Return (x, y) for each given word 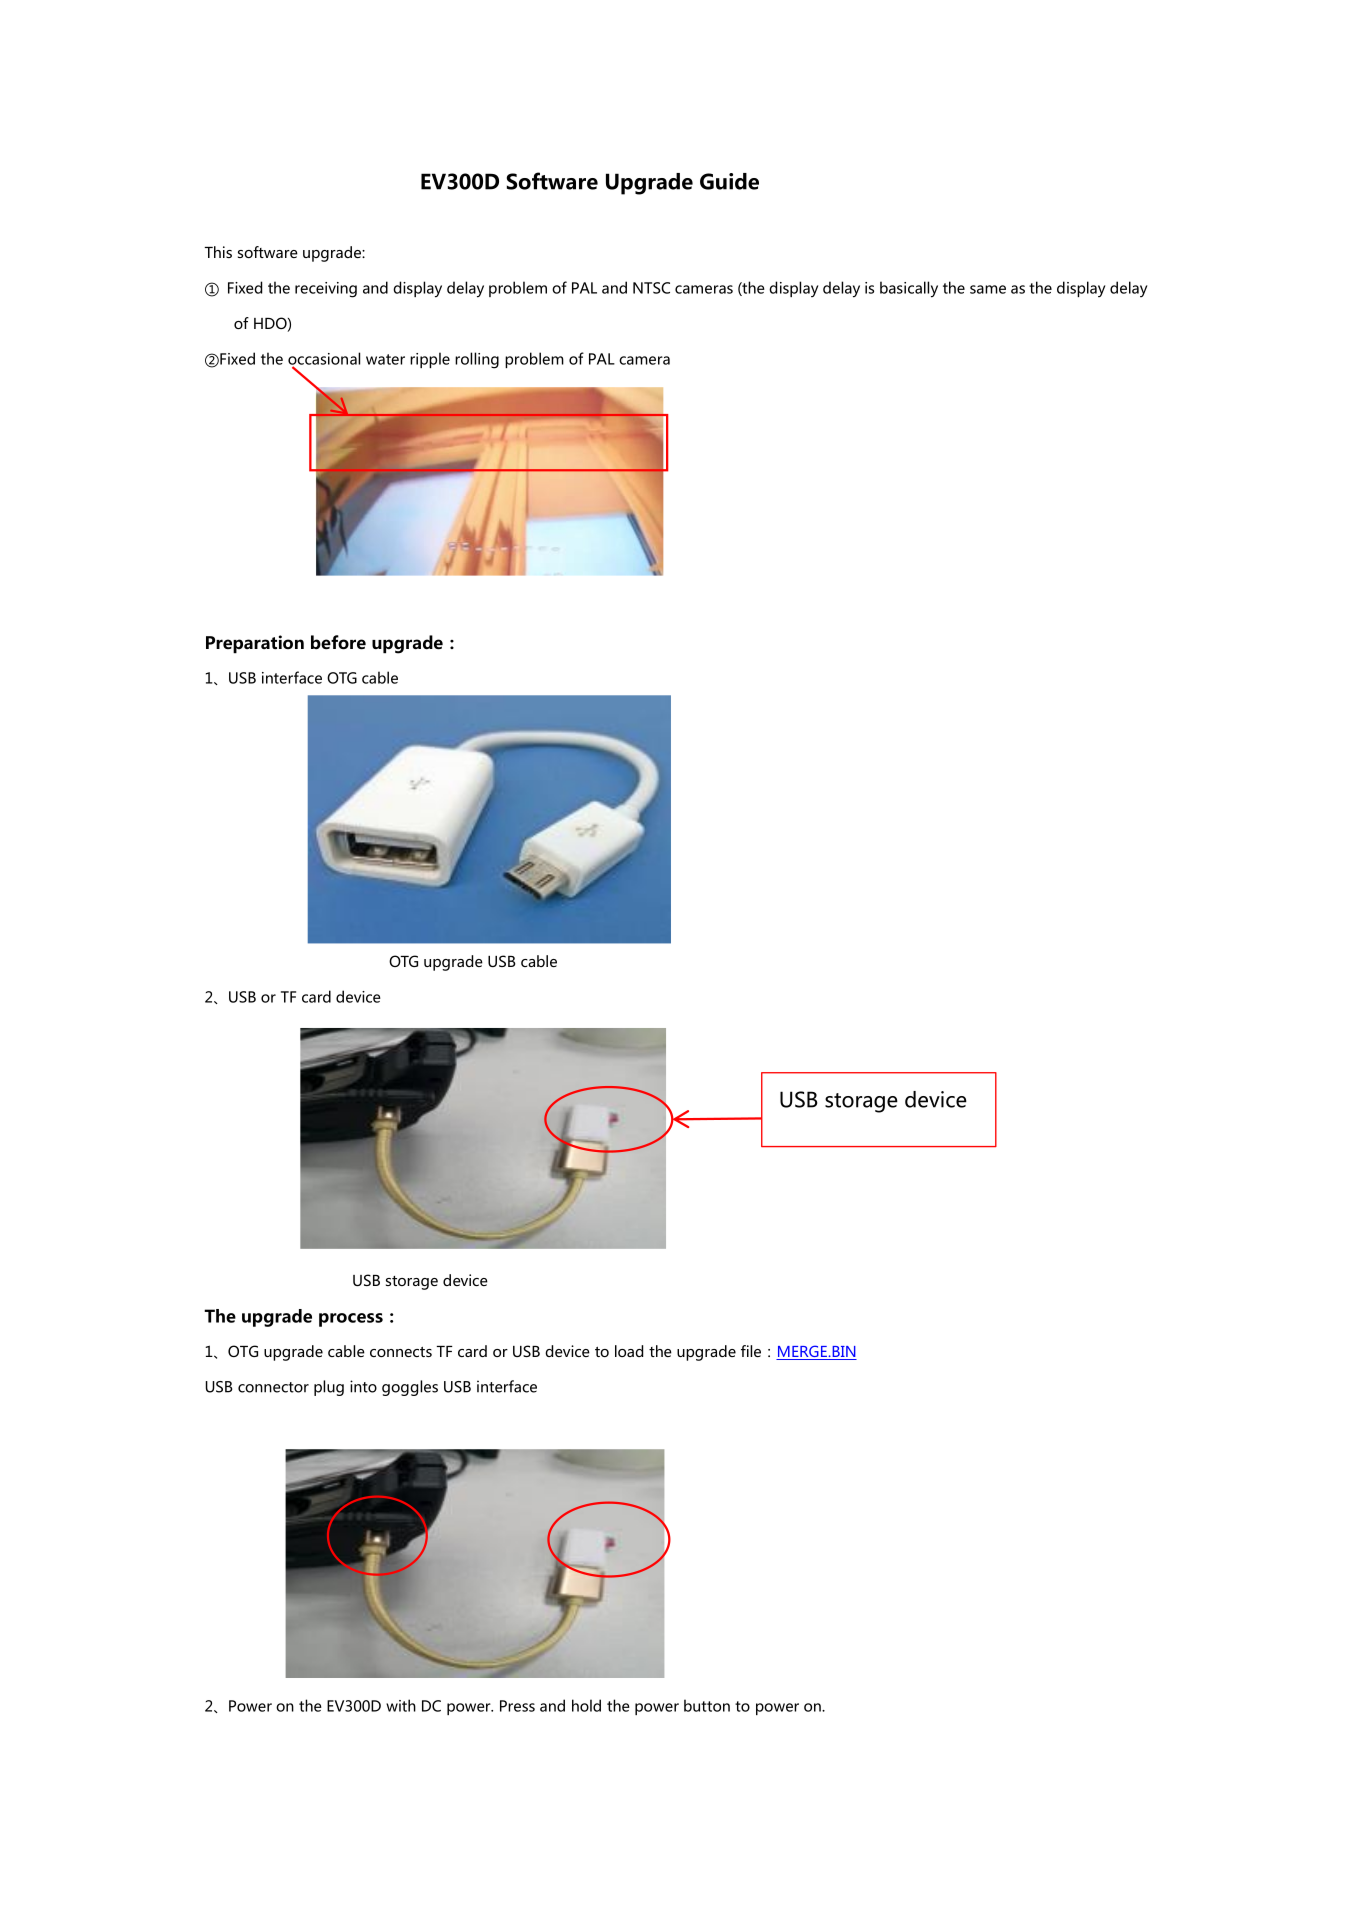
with (401, 1705)
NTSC (651, 288)
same (988, 289)
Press (517, 1706)
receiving (326, 290)
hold (586, 1705)
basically (909, 289)
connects (401, 1352)
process (351, 1320)
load (629, 1351)
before (338, 642)
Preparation (255, 644)
